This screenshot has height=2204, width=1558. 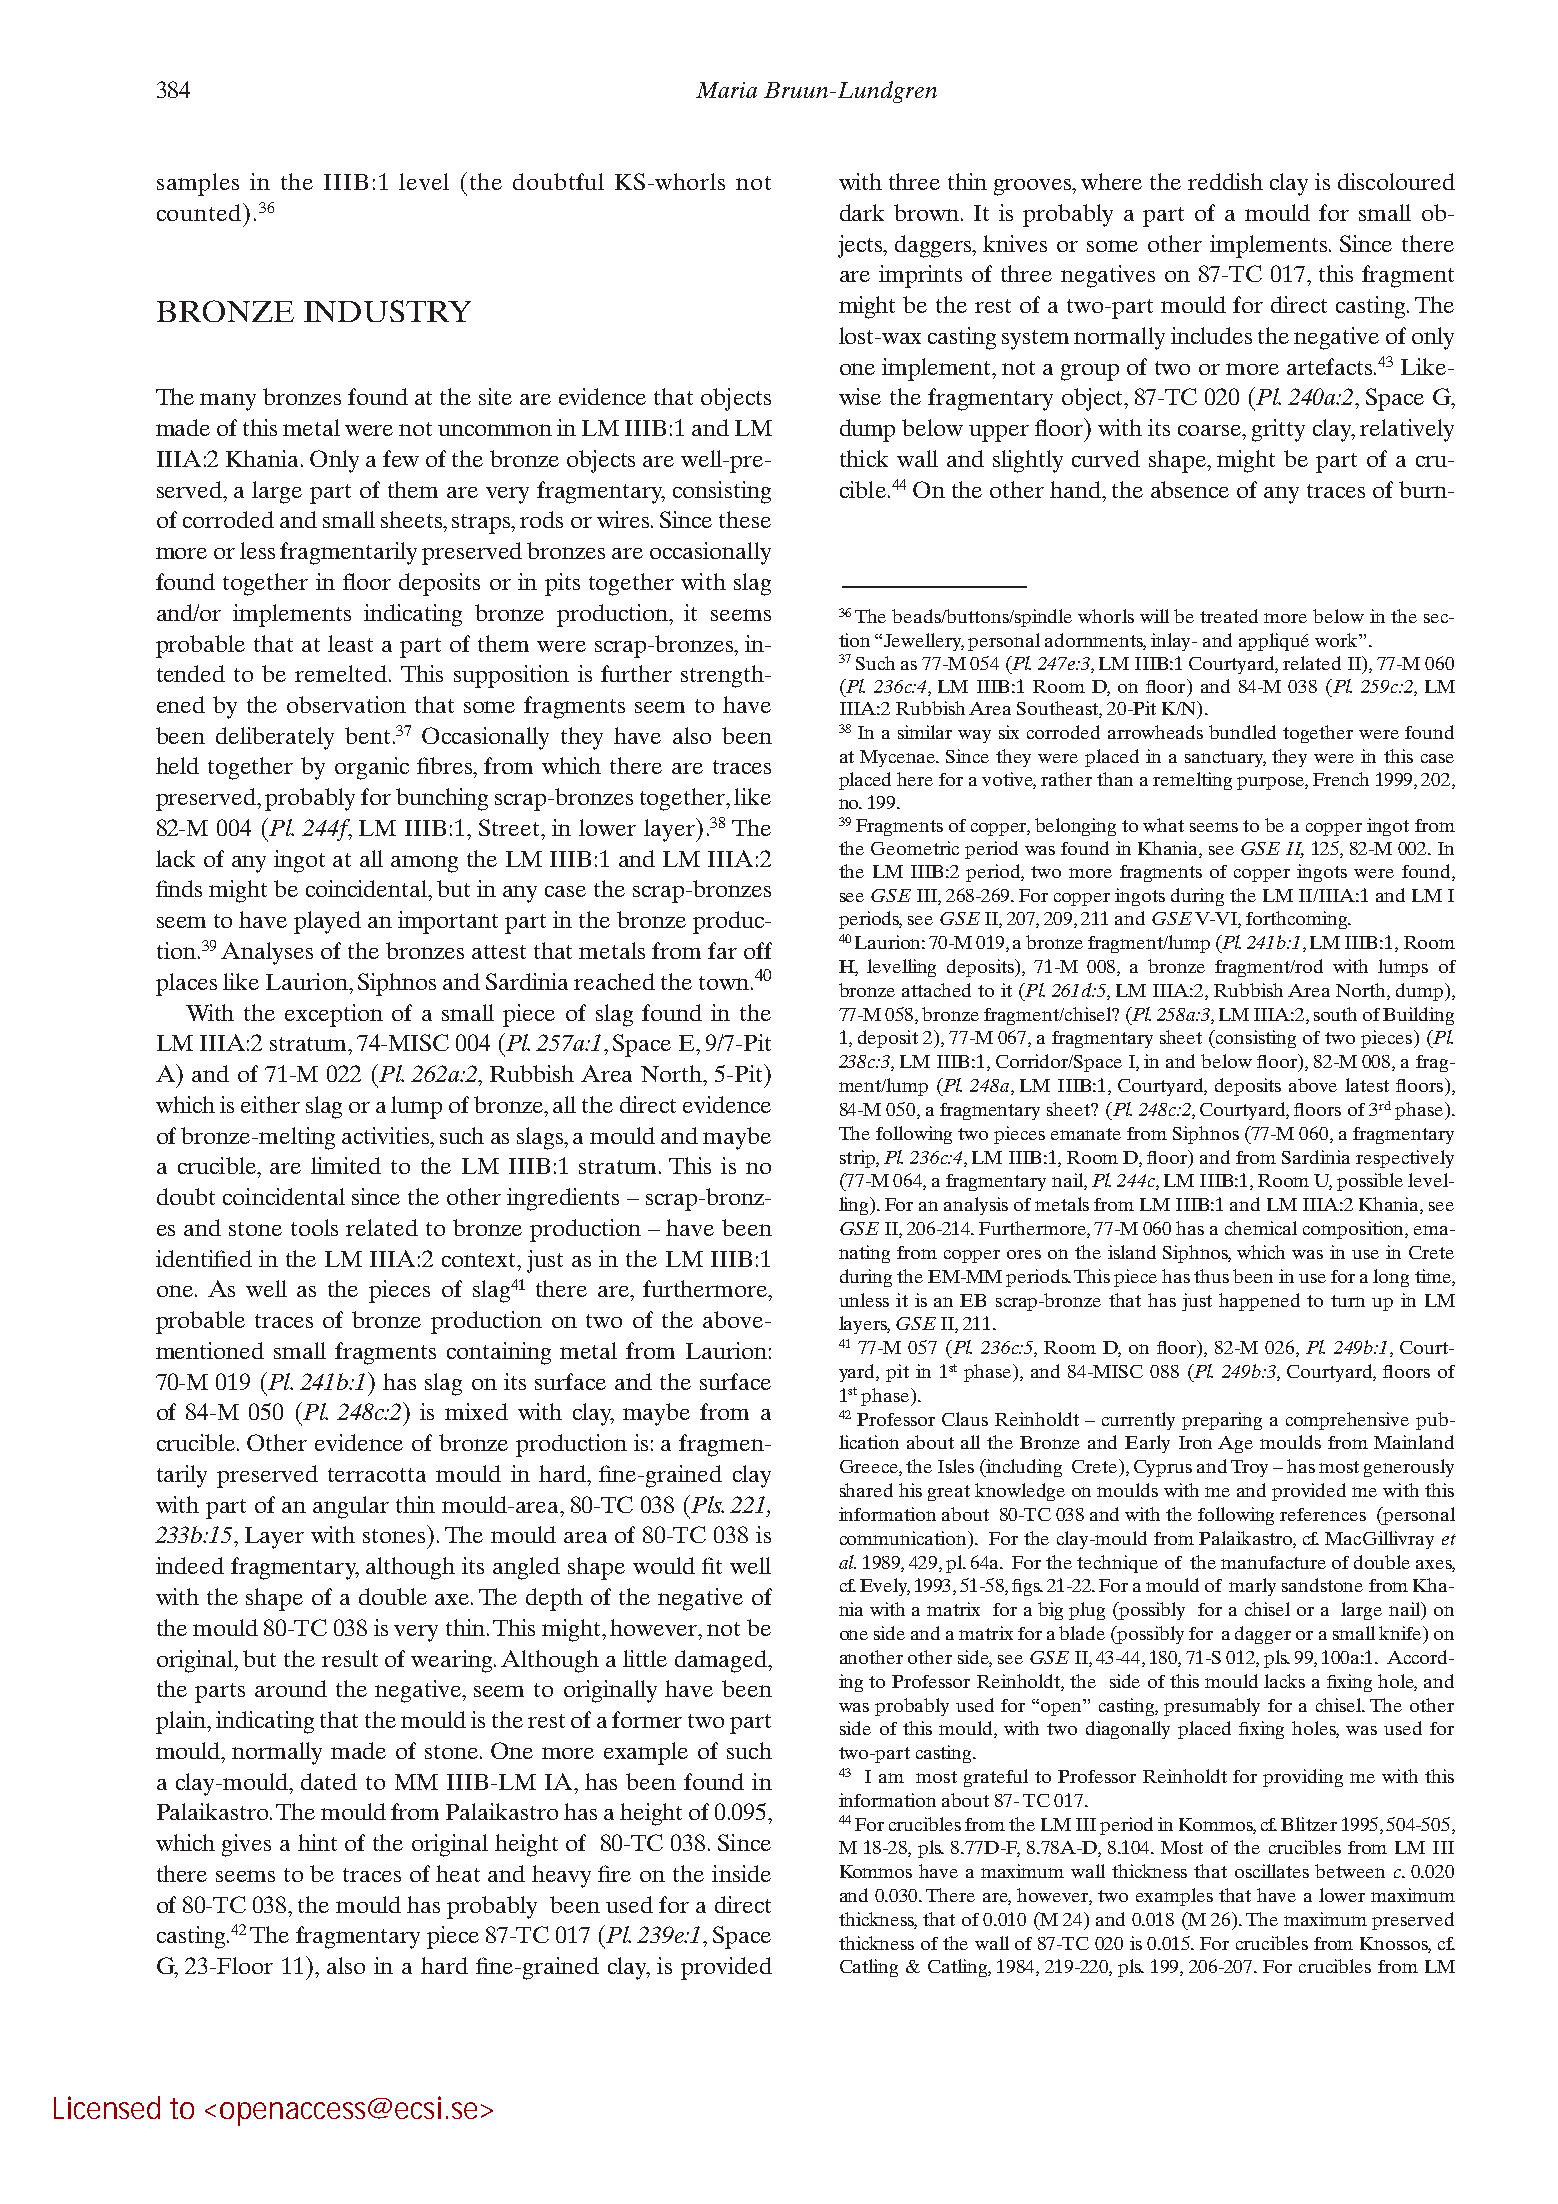 I want to click on either, so click(x=270, y=1104).
